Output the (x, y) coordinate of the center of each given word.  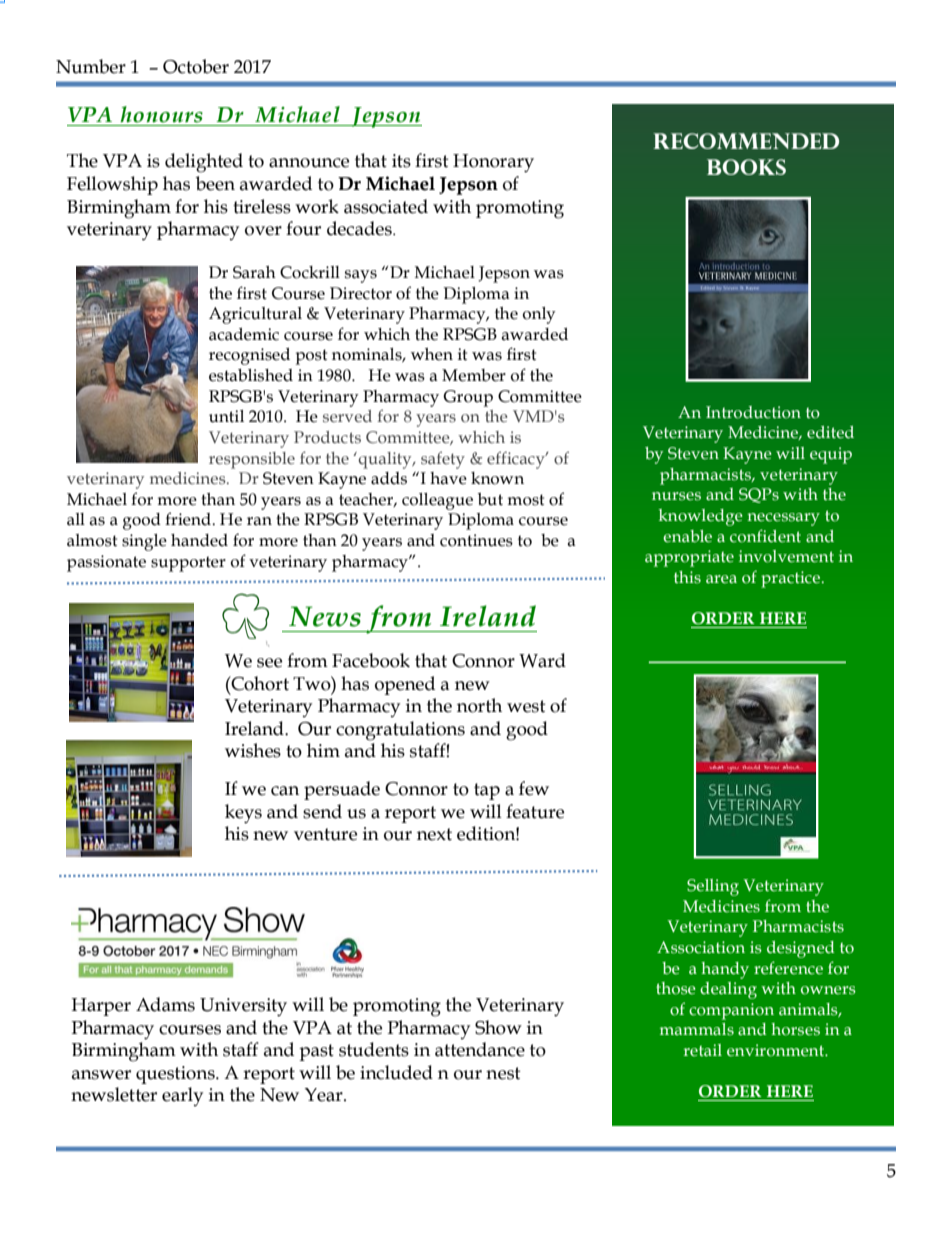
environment (777, 1050)
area (721, 579)
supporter (188, 564)
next (434, 834)
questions (176, 1075)
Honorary (493, 163)
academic (244, 334)
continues (476, 540)
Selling (713, 887)
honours (161, 114)
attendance (480, 1049)
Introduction (753, 412)
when (432, 354)
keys (243, 814)
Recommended (746, 141)
